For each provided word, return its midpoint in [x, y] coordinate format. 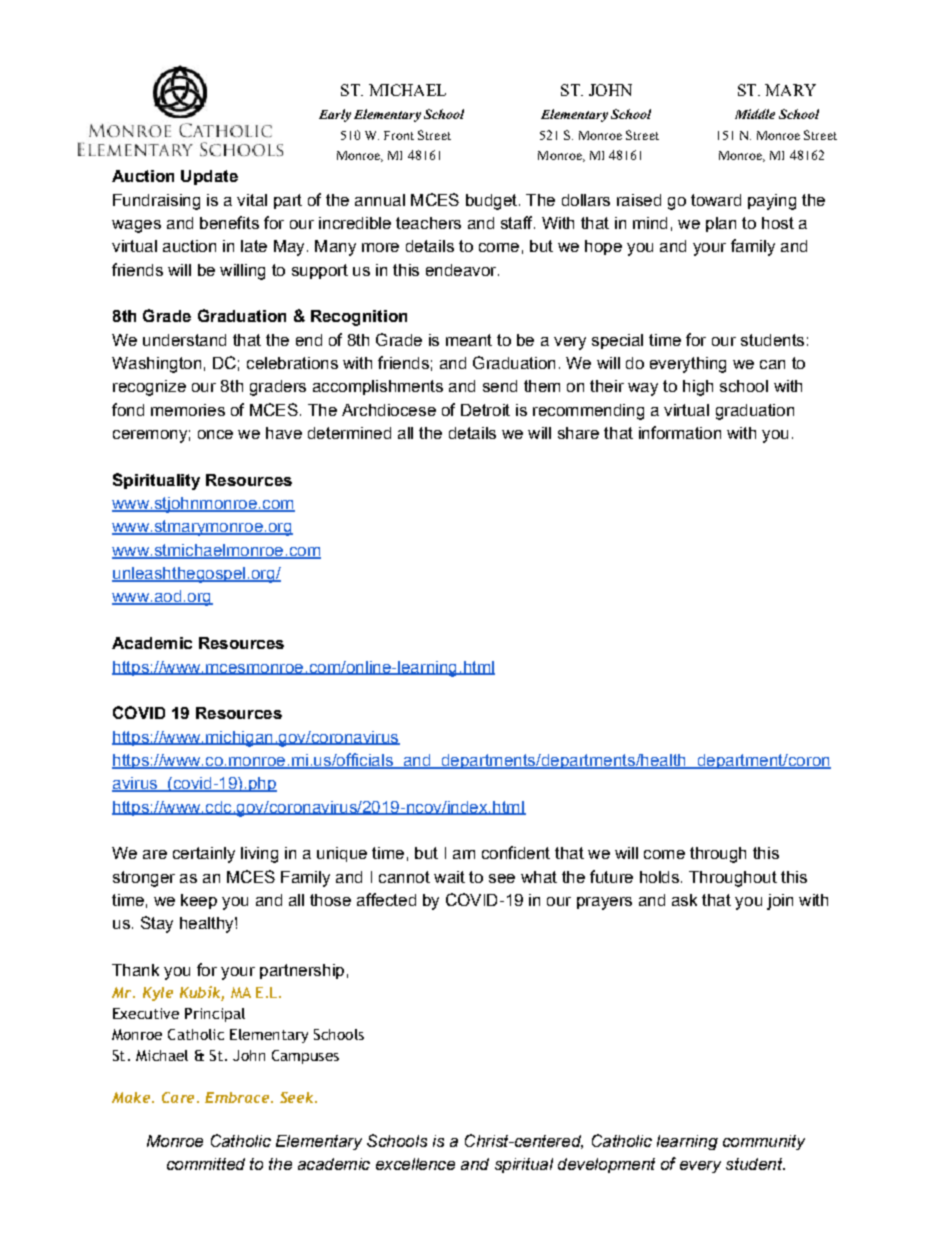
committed [206, 1164]
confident [516, 852]
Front [399, 135]
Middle [755, 114]
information [680, 432]
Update [209, 177]
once [215, 434]
